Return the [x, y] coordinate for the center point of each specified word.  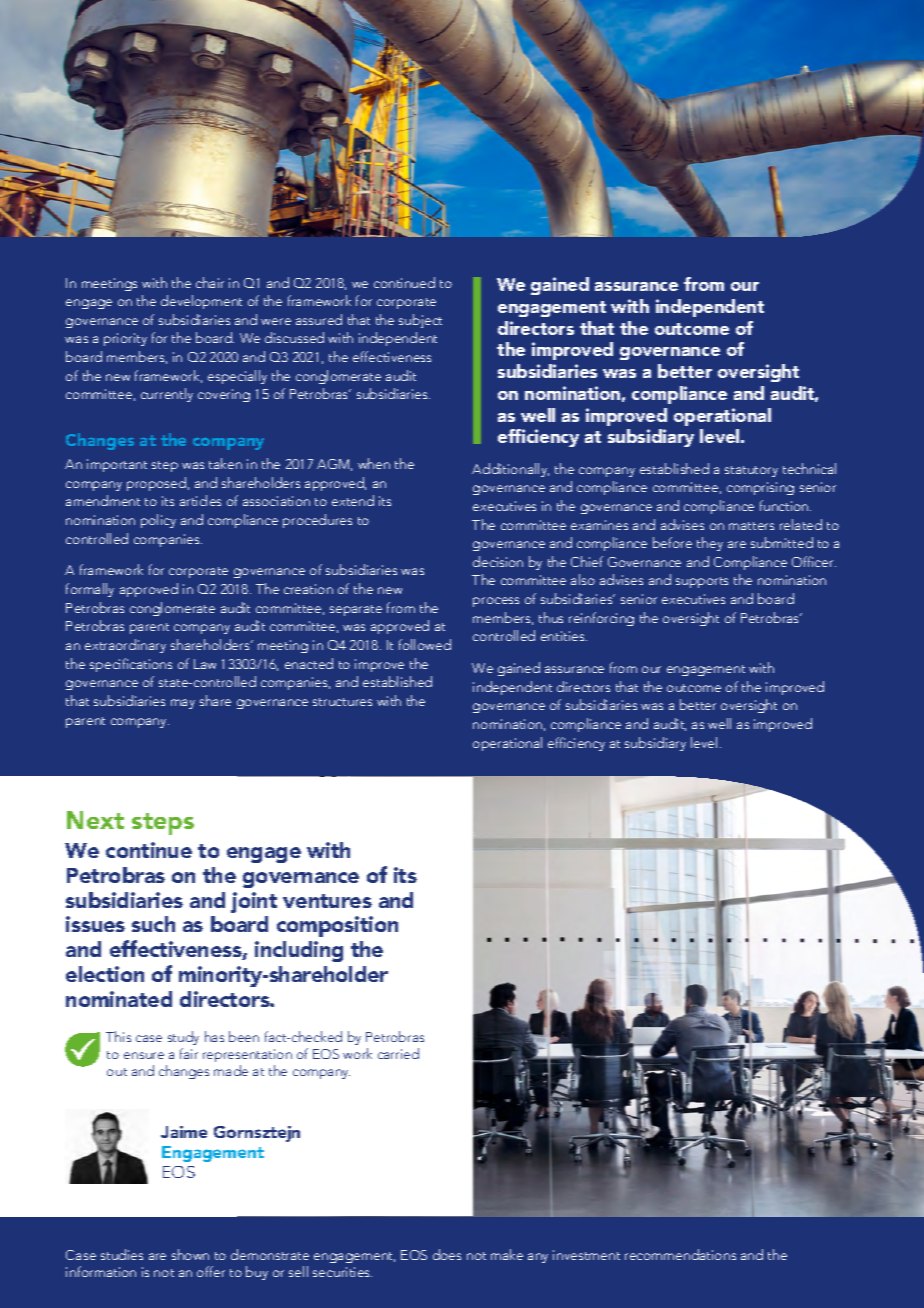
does [447, 1254]
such [153, 924]
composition [337, 926]
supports [702, 582]
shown [190, 1254]
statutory [751, 471]
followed [425, 644]
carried [398, 1053]
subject [420, 321]
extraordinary [125, 646]
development [201, 302]
